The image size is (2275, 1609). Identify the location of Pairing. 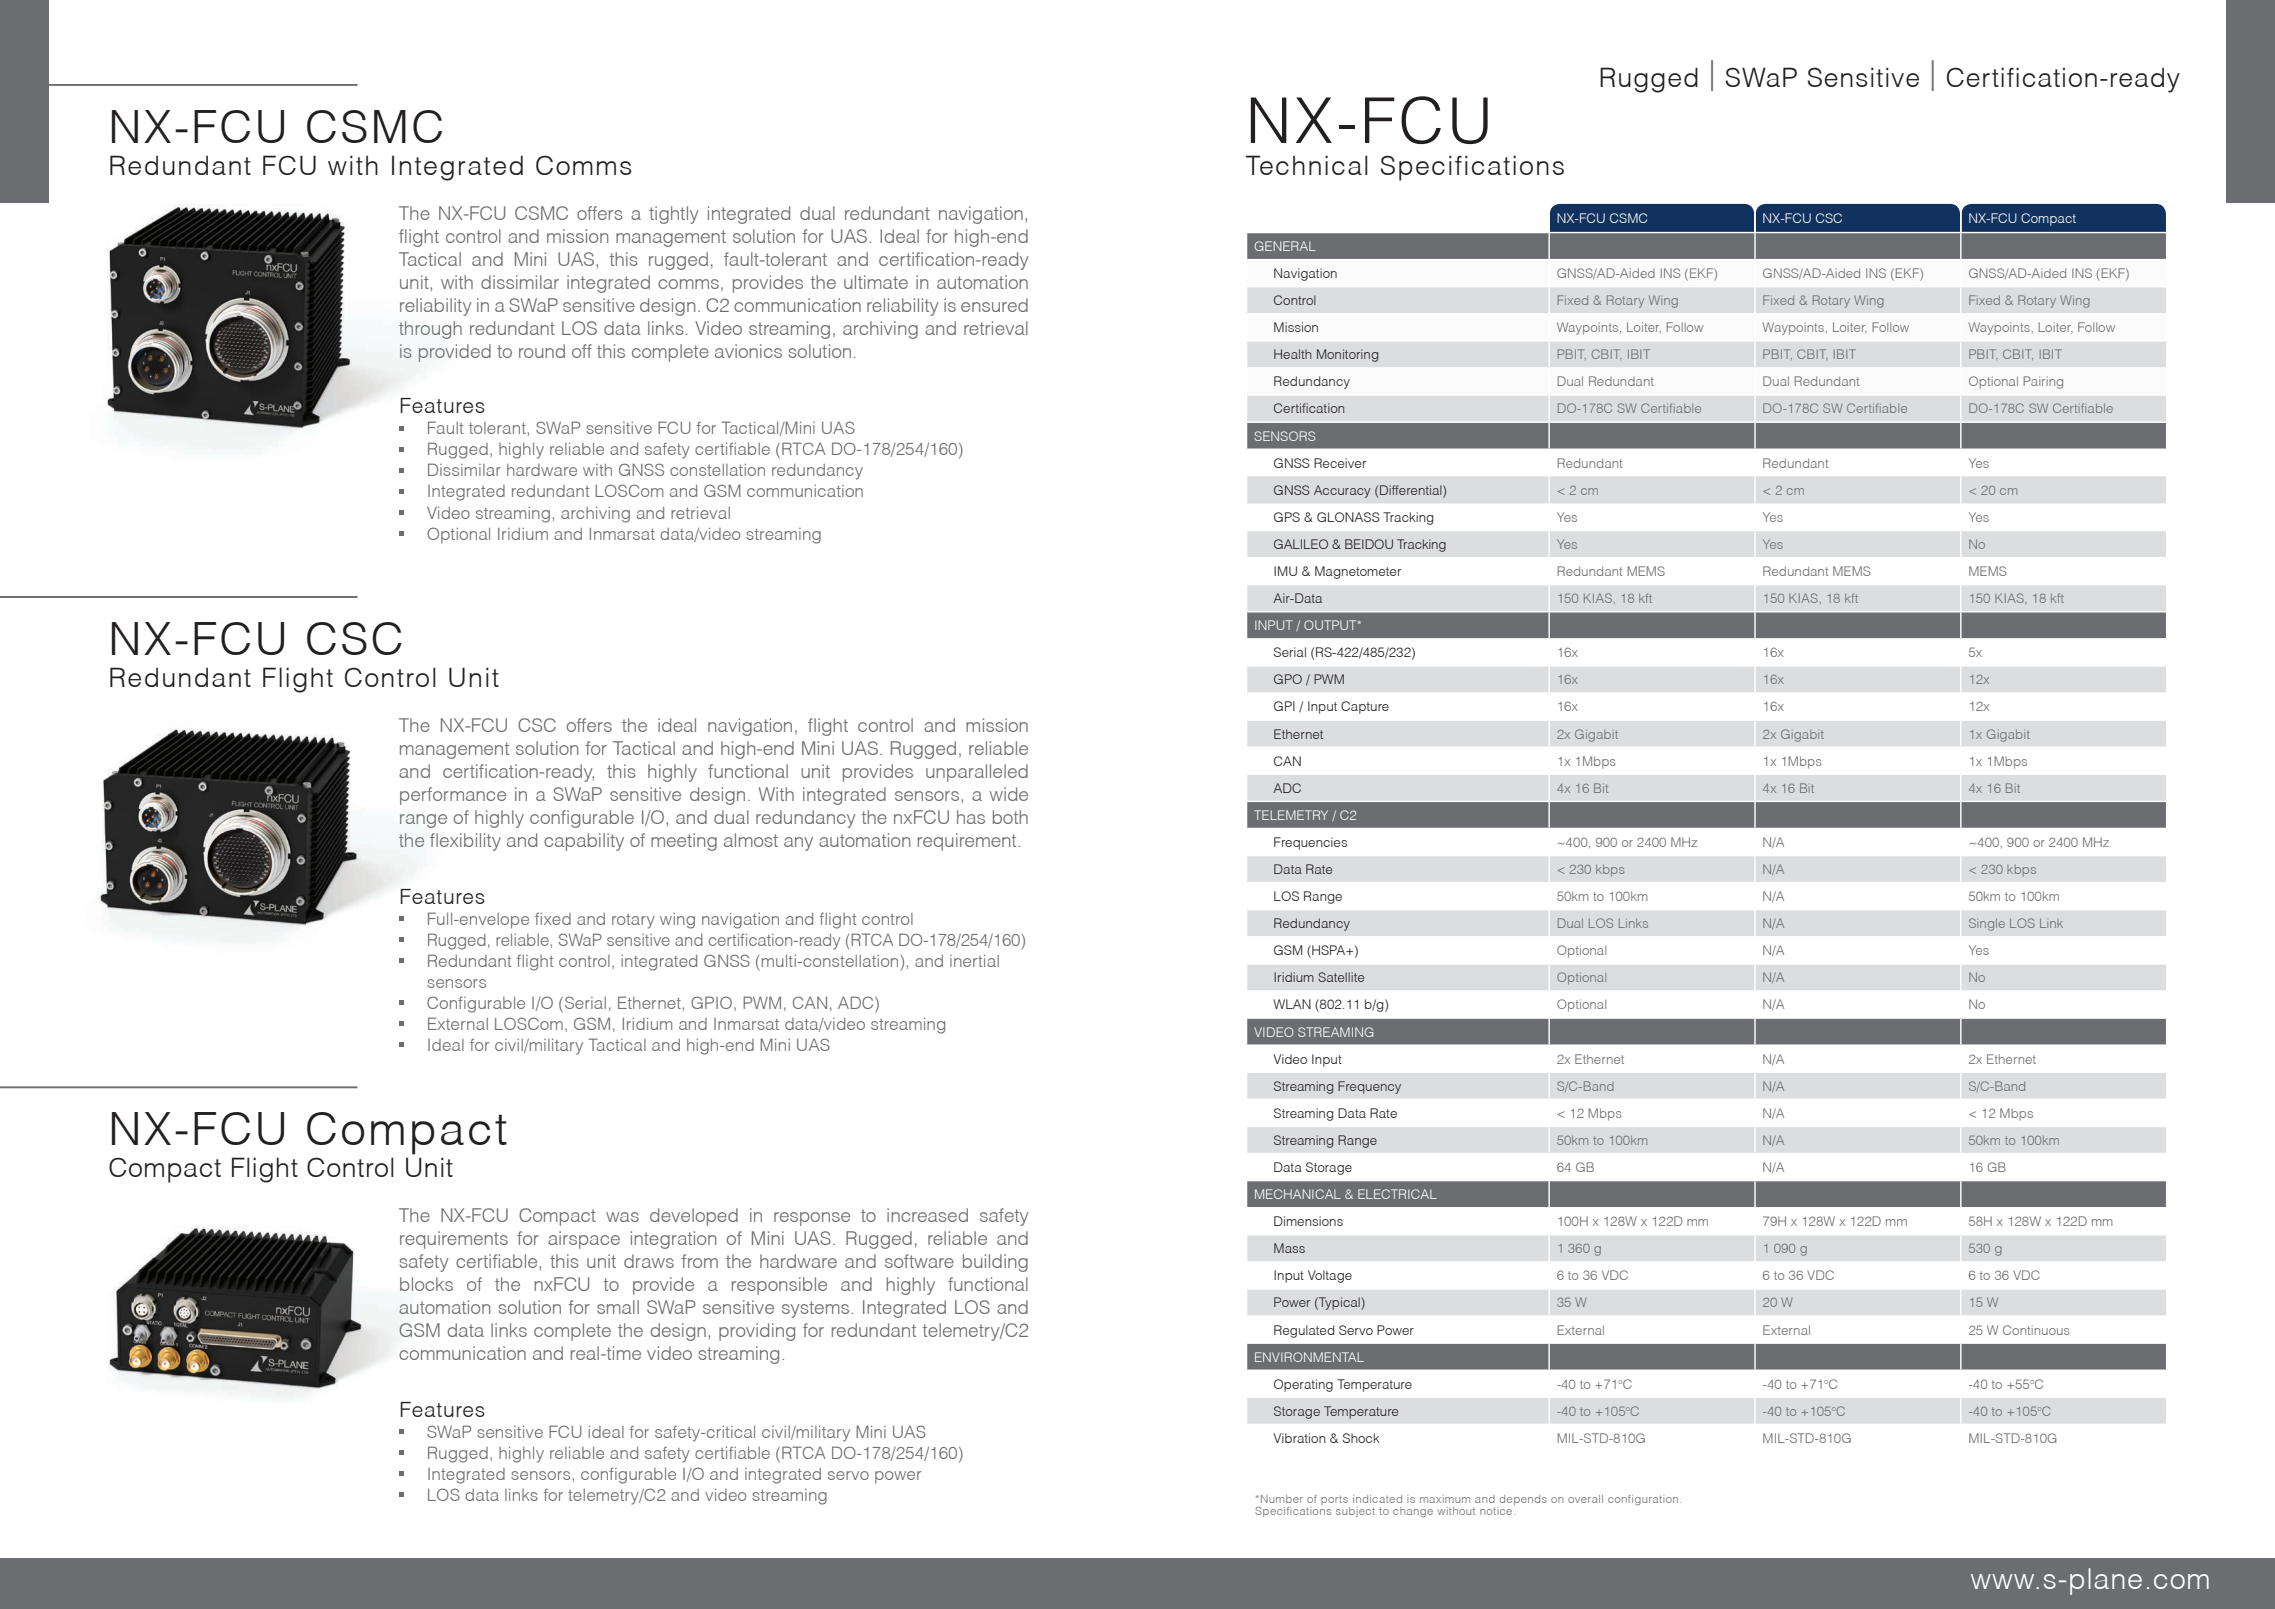
(2043, 382).
